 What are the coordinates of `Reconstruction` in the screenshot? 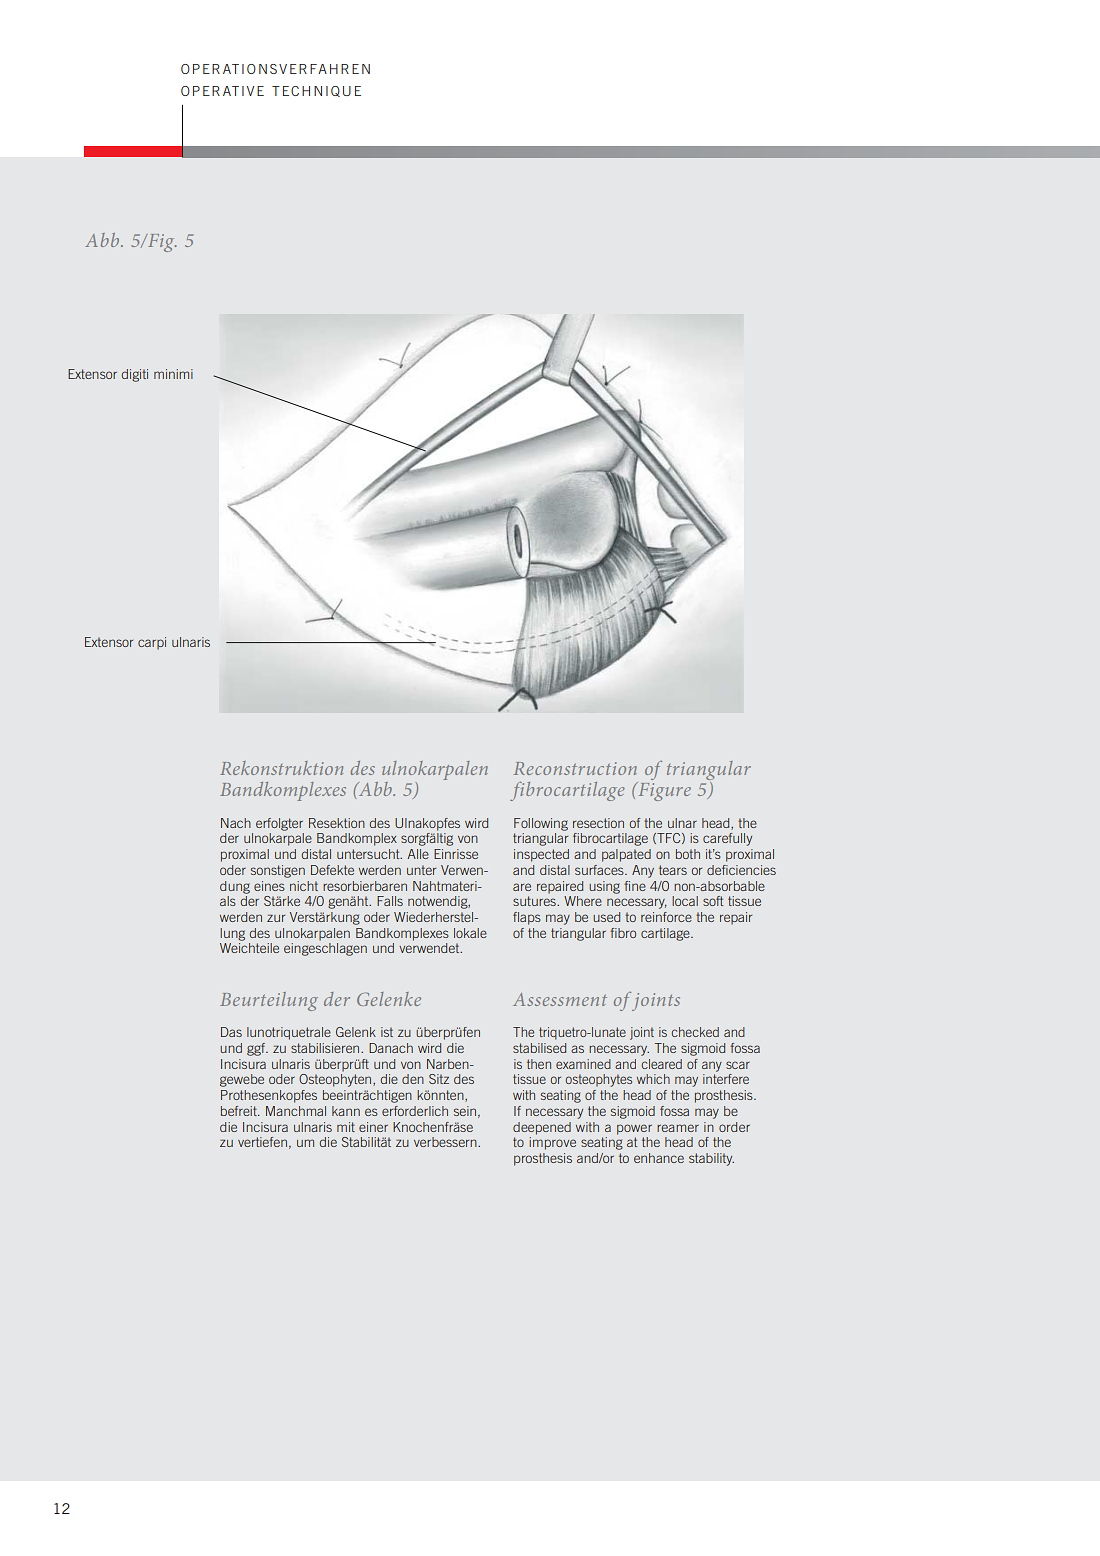 It's located at (575, 768).
